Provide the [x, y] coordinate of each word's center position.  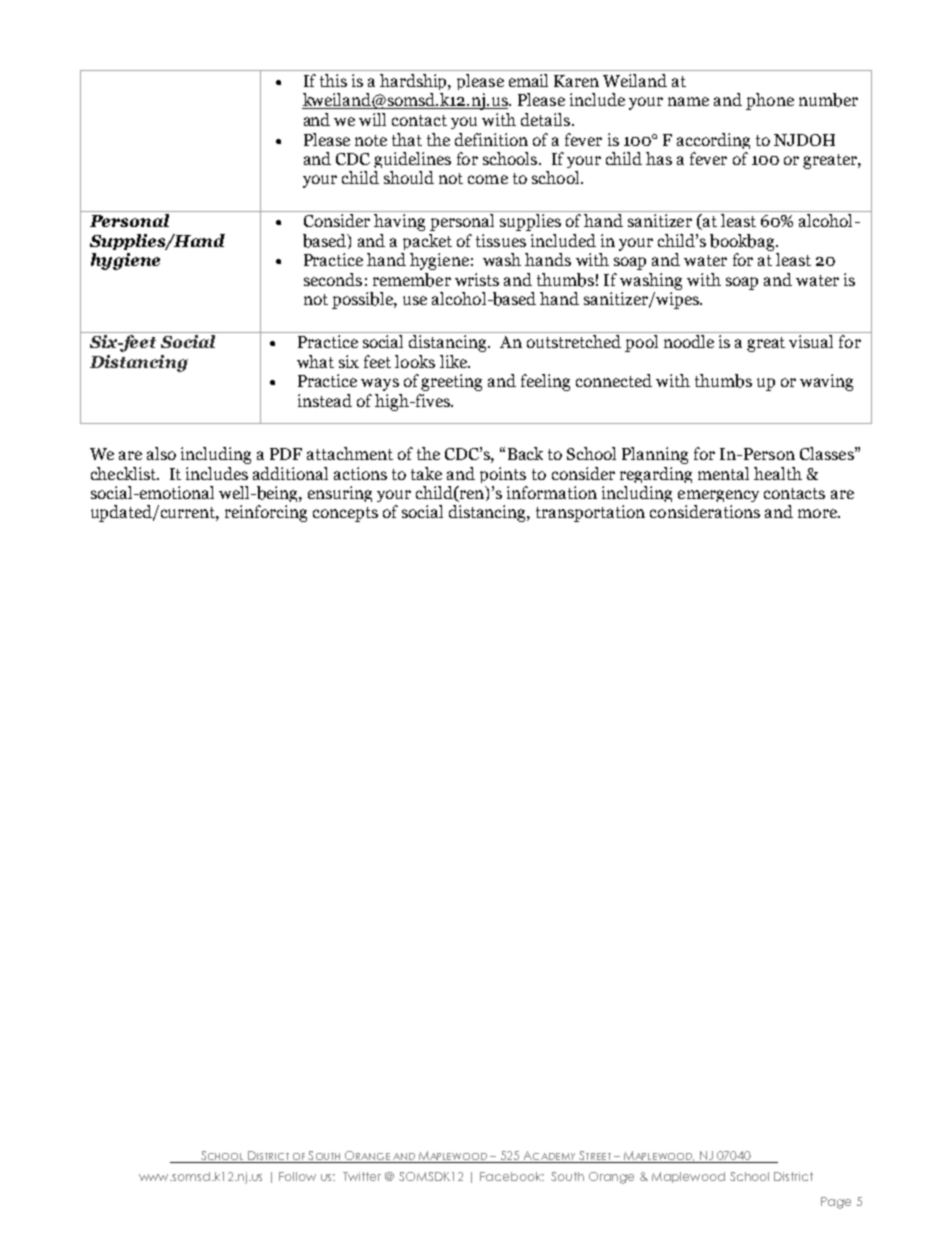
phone [770, 101]
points [503, 475]
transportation [590, 513]
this [333, 80]
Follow [297, 1176]
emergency [718, 496]
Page [836, 1203]
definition [491, 139]
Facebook [512, 1176]
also [161, 453]
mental [723, 473]
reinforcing [266, 513]
